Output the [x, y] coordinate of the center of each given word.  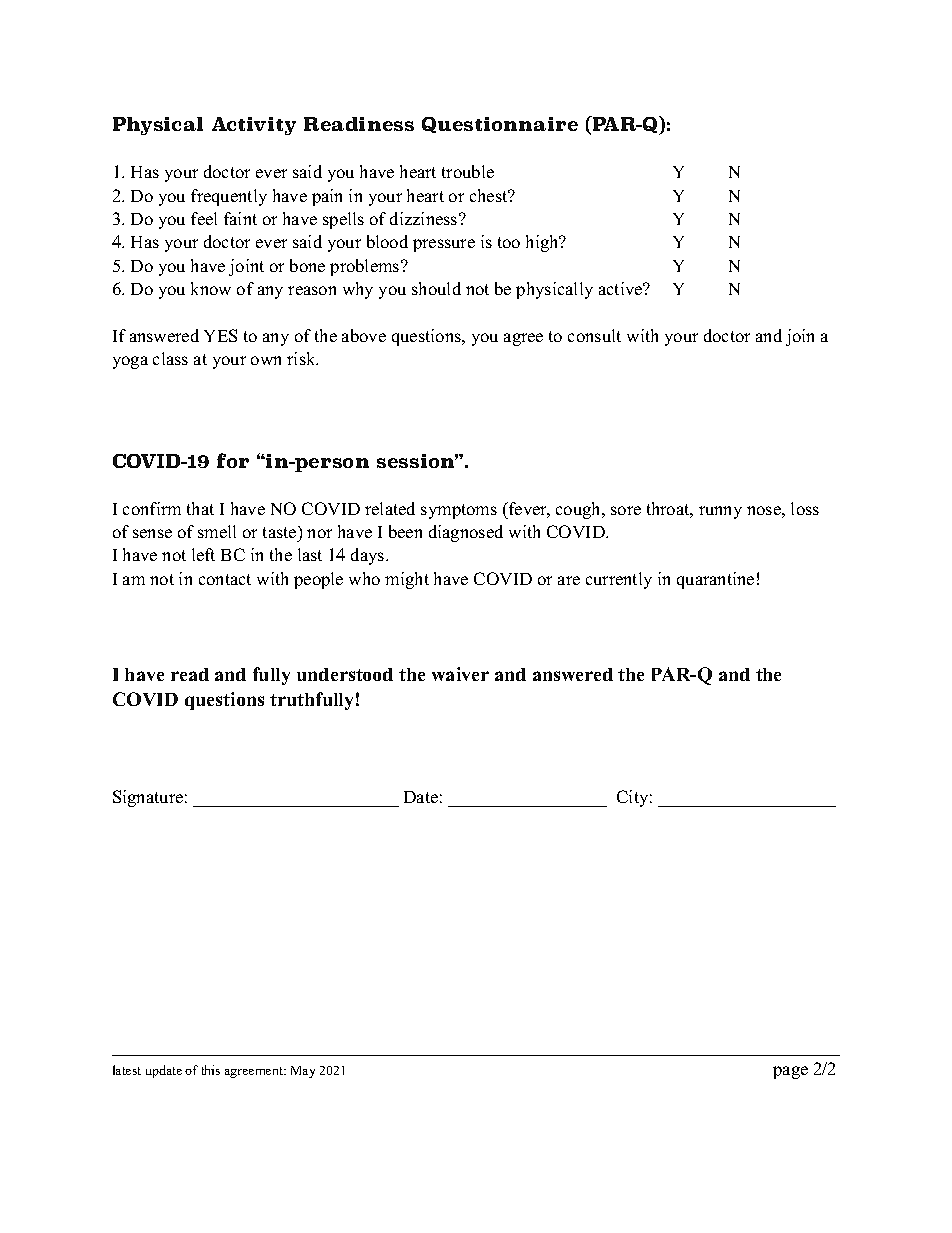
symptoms [459, 511]
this [211, 1070]
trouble [468, 171]
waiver [460, 674]
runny [720, 512]
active [622, 288]
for [233, 460]
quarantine [715, 580]
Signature [148, 798]
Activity [254, 126]
